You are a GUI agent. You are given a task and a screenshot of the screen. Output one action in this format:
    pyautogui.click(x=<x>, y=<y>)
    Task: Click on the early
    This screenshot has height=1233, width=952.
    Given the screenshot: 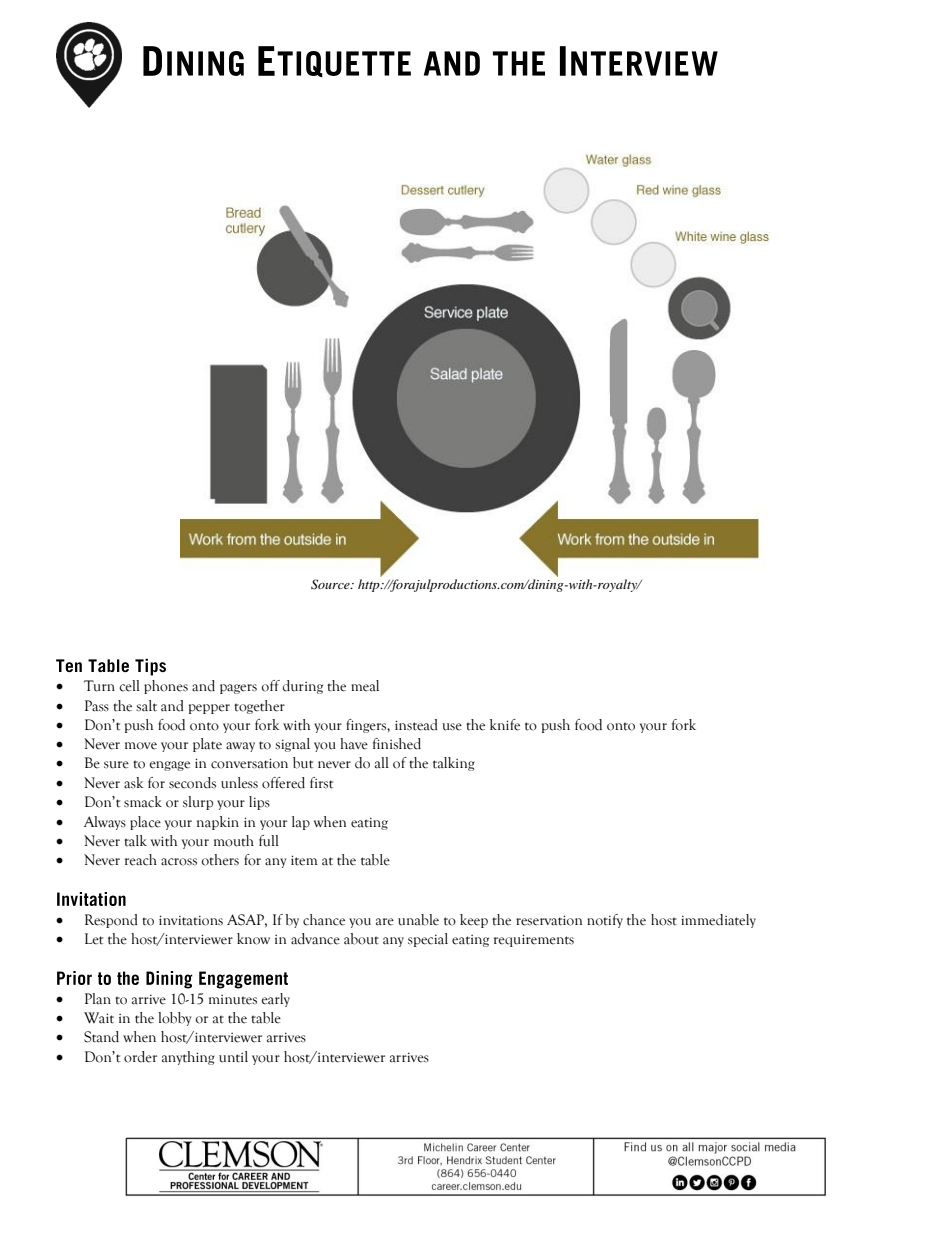 What is the action you would take?
    pyautogui.click(x=275, y=1000)
